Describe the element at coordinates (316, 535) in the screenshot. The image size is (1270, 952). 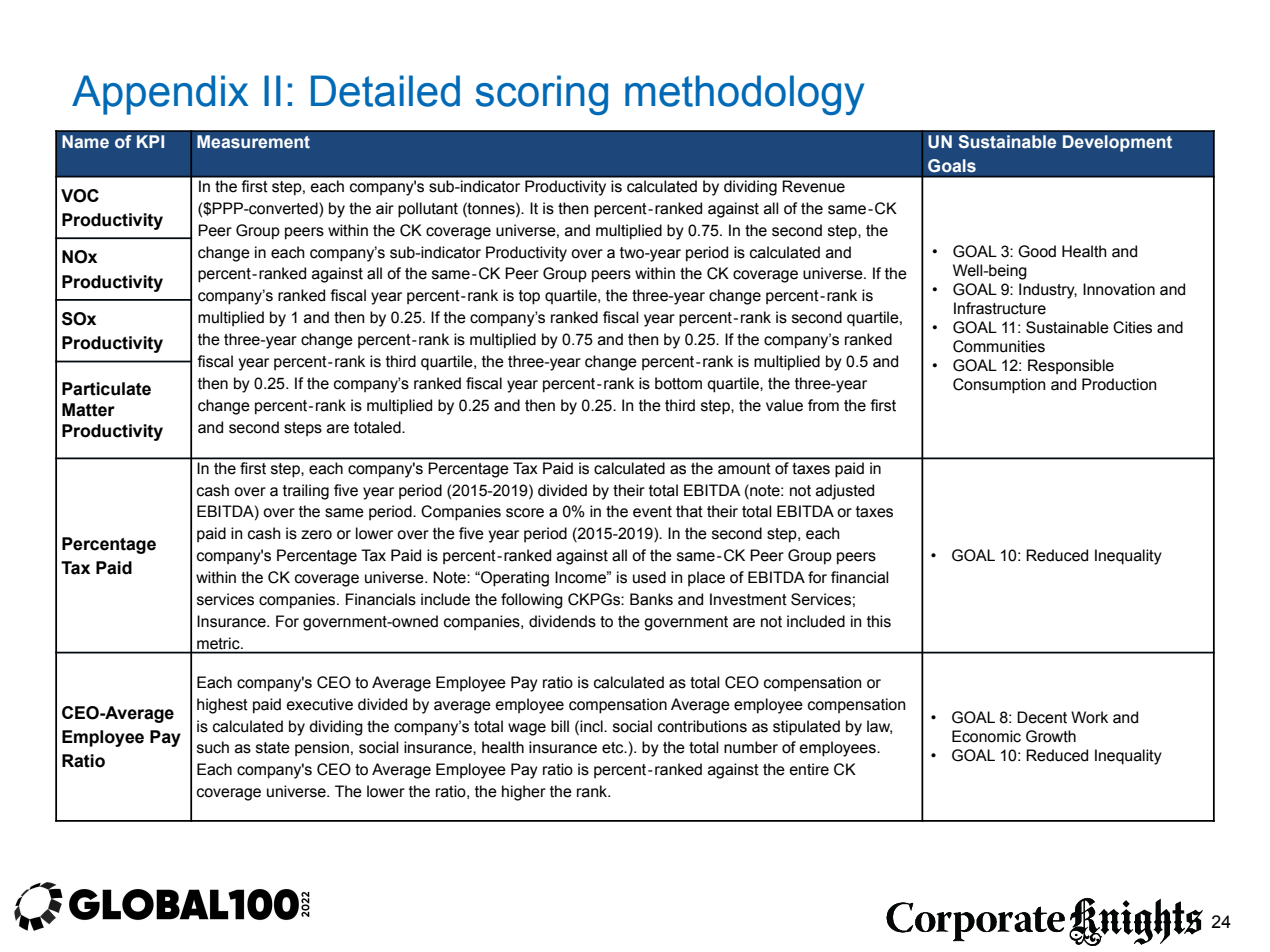
I see `zero` at that location.
